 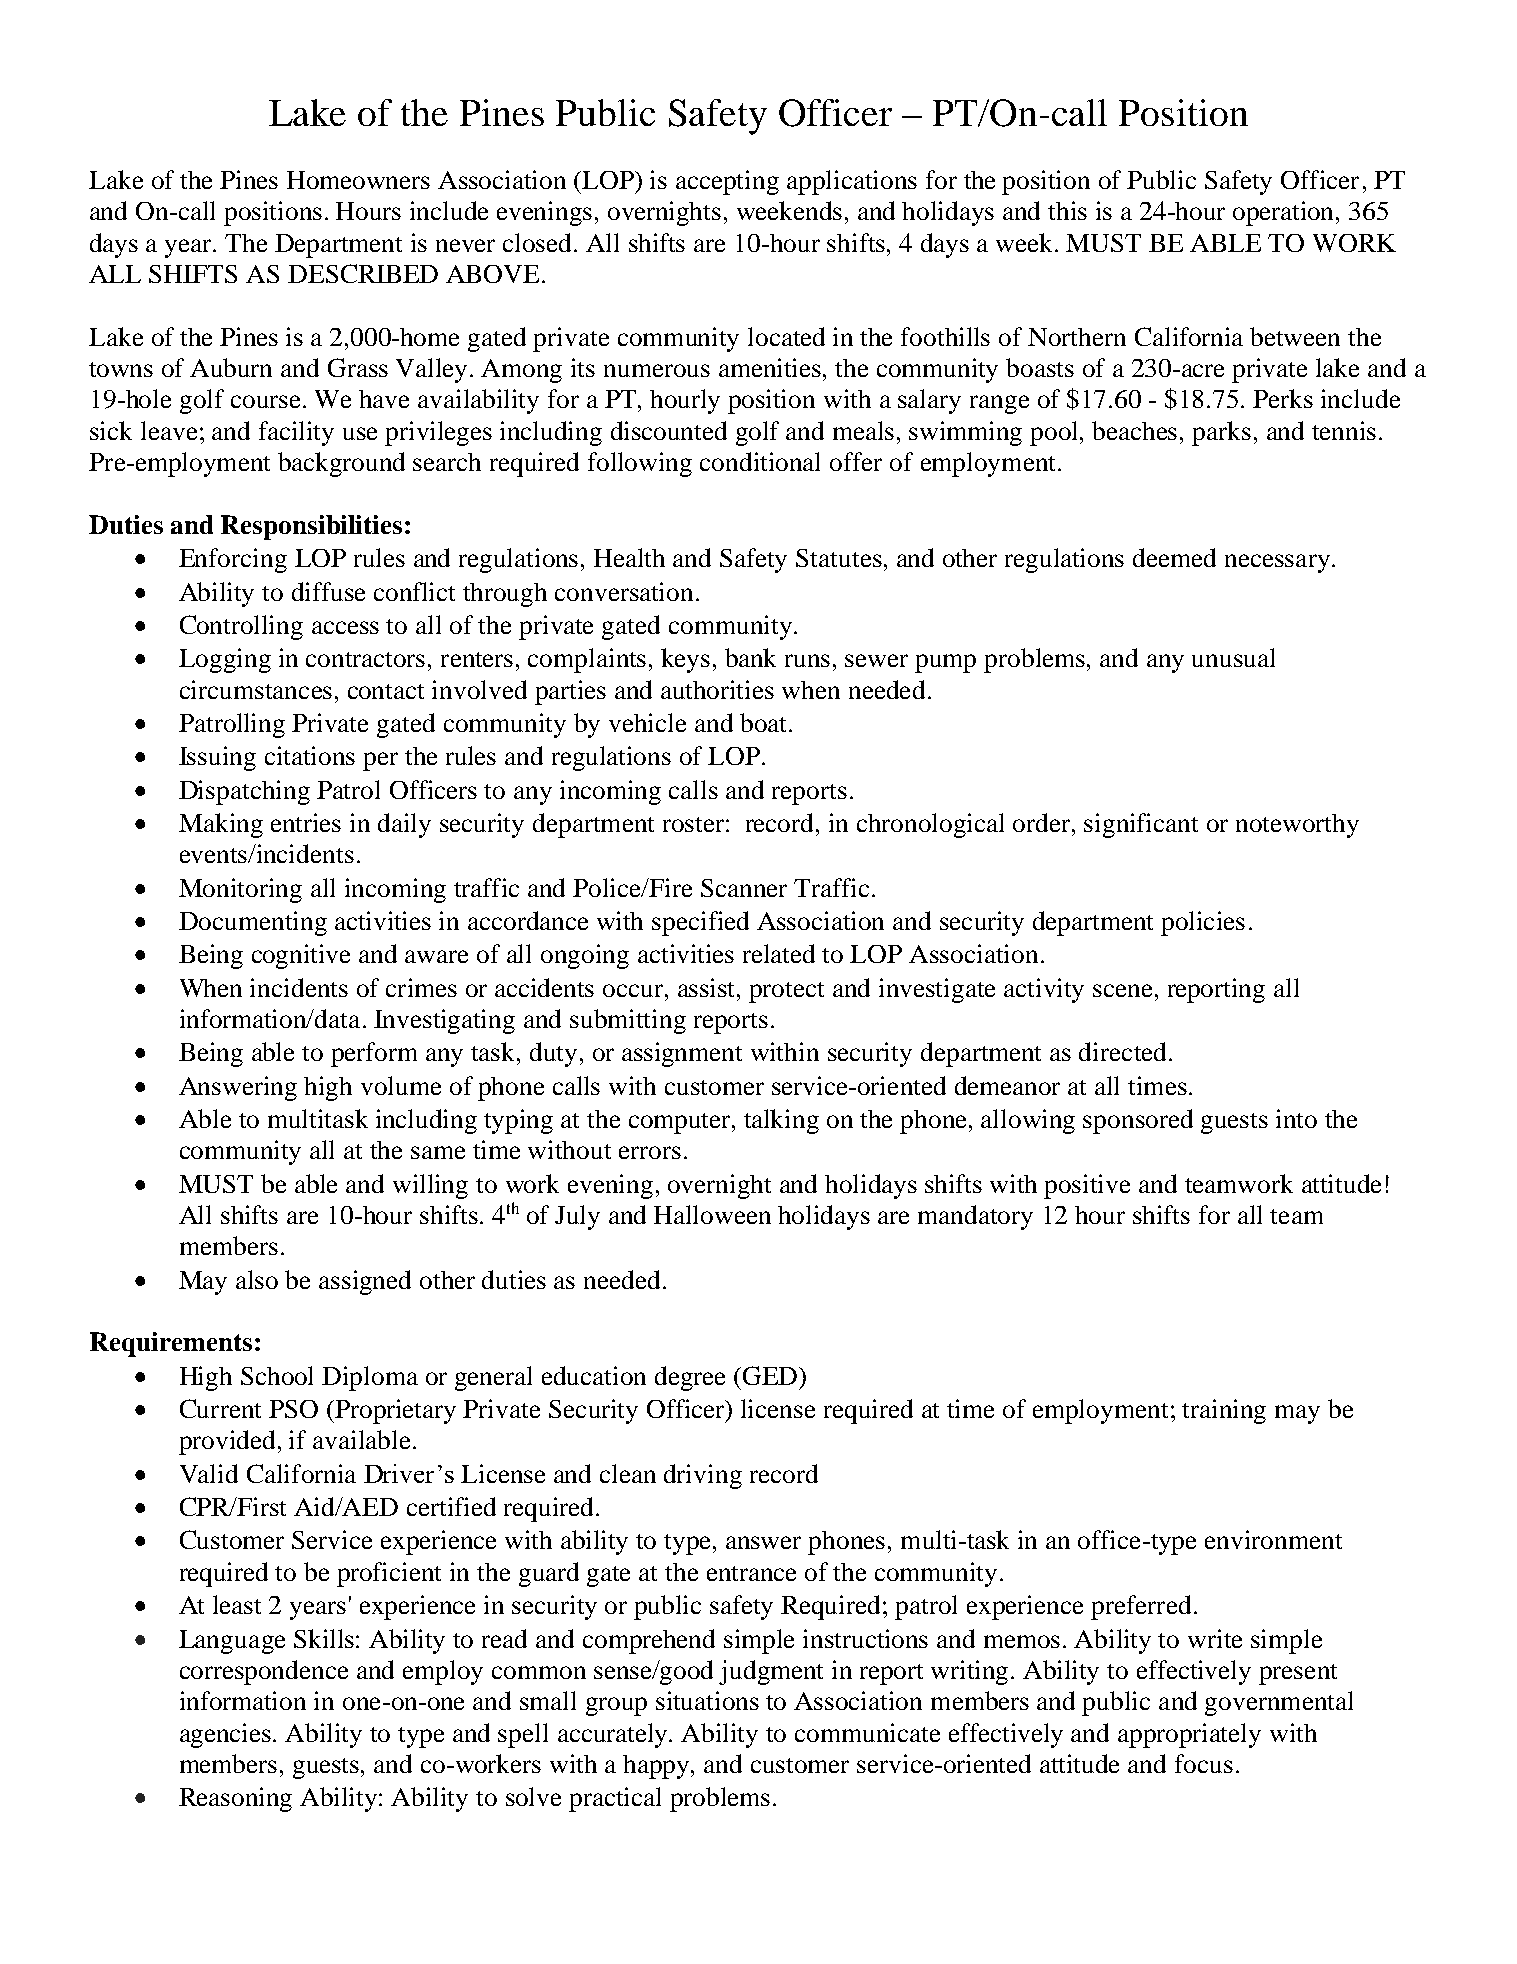 I want to click on agencies, so click(x=227, y=1735).
